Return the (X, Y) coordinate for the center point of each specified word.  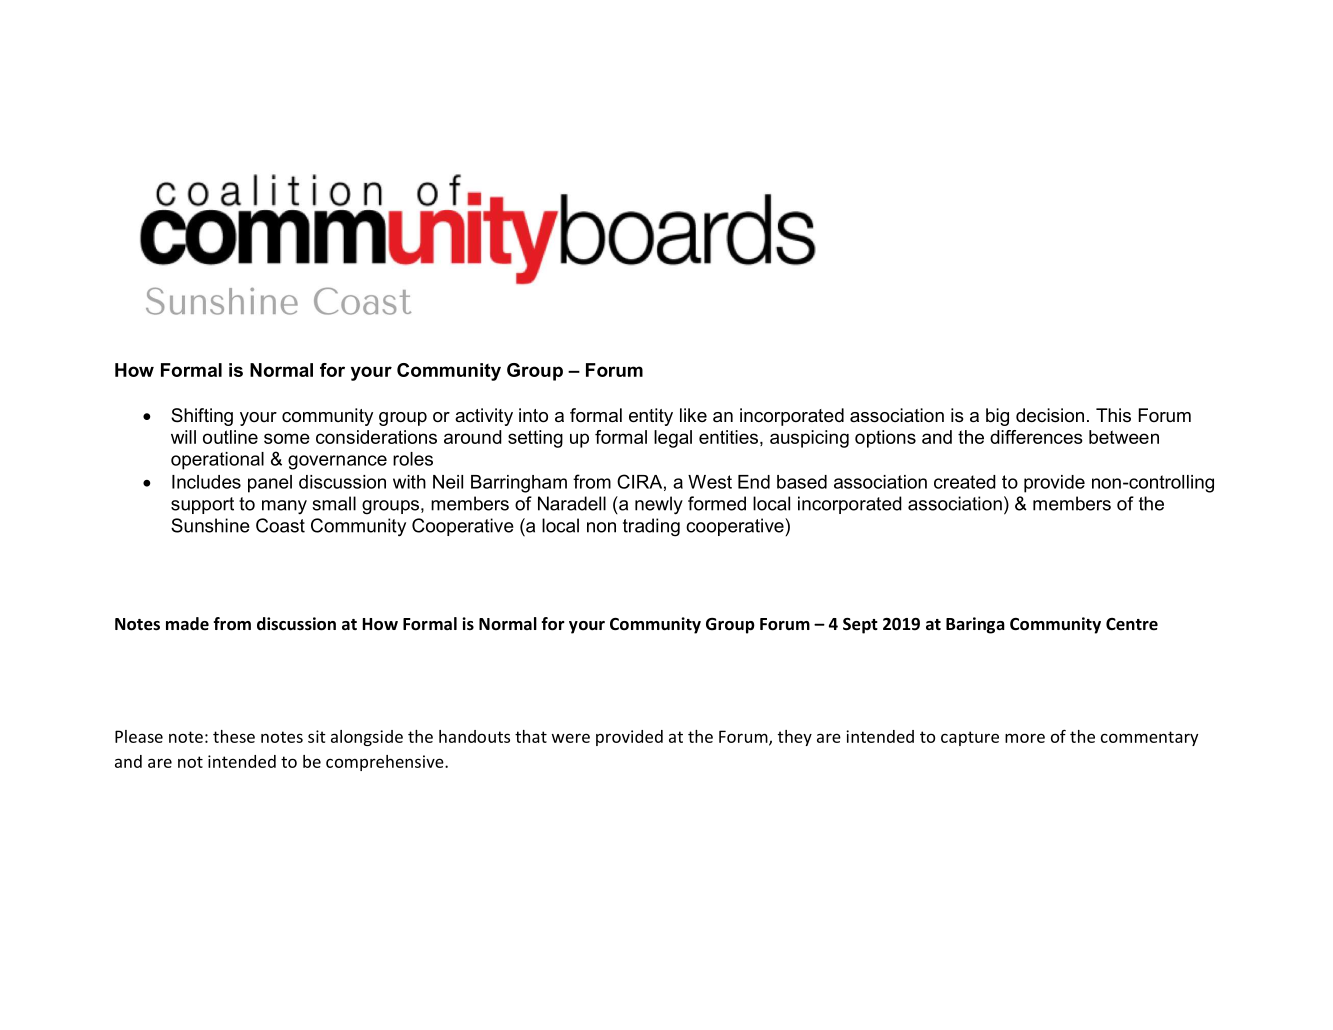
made (187, 624)
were (571, 738)
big (997, 417)
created (965, 482)
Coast (280, 525)
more (1025, 738)
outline (230, 437)
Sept (860, 625)
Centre (1132, 624)
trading (651, 527)
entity (651, 417)
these (234, 736)
